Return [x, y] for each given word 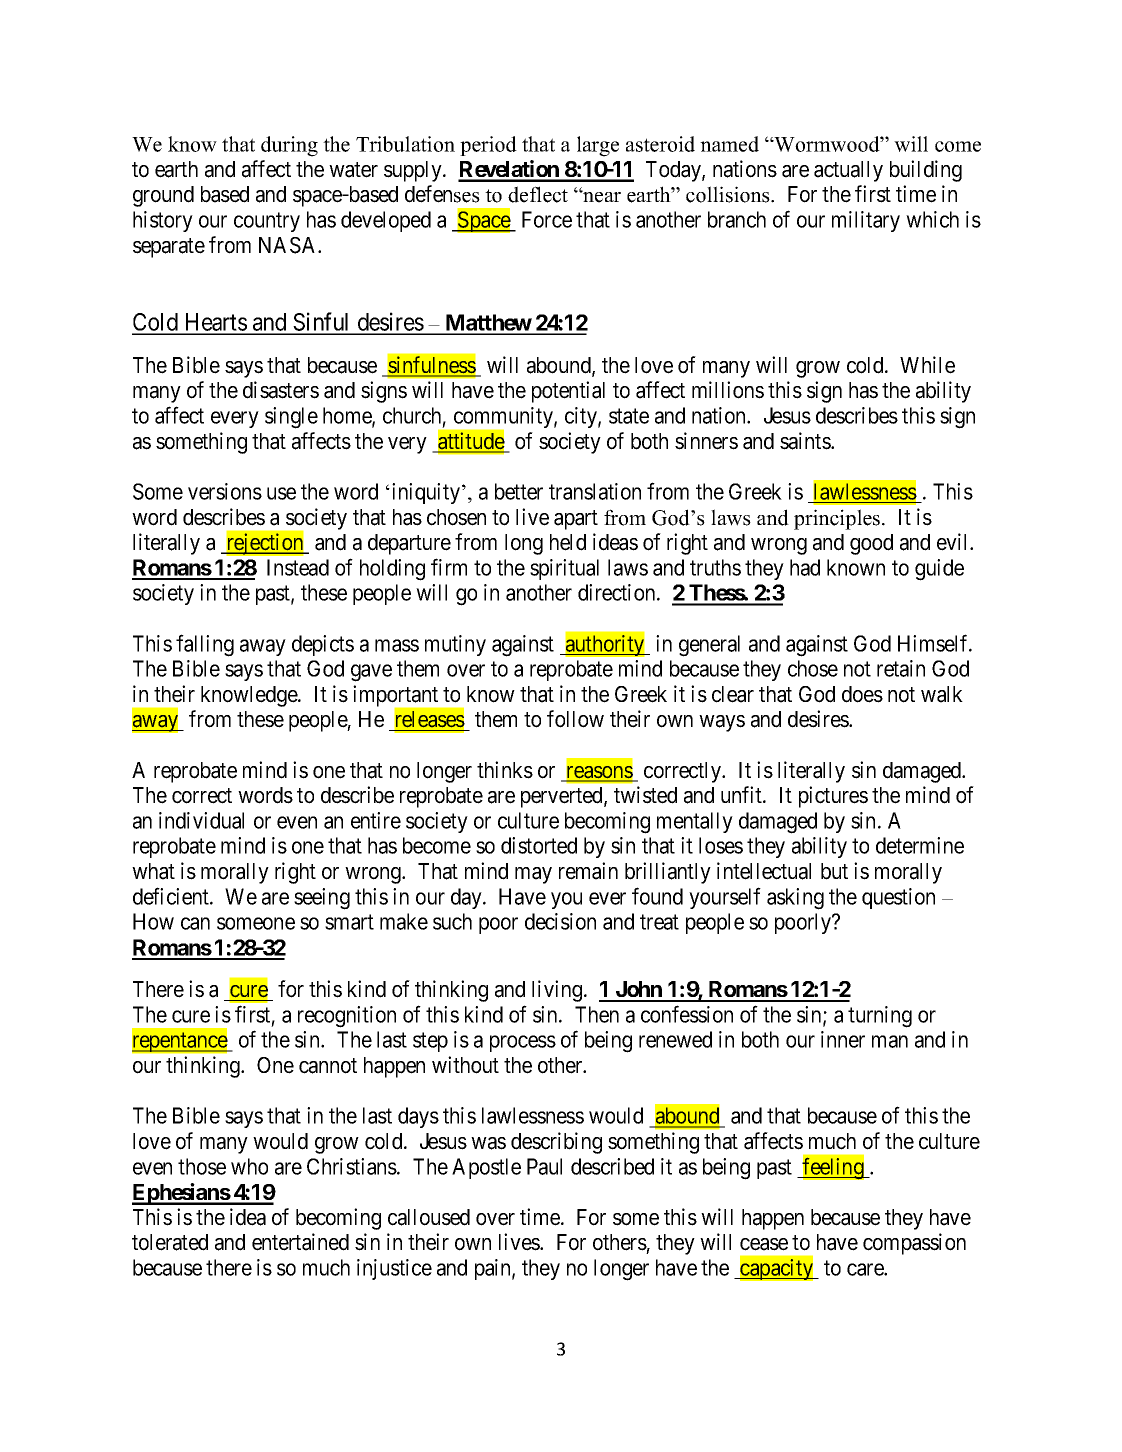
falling [205, 645]
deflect [538, 194]
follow [575, 719]
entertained [300, 1242]
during [289, 146]
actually [848, 171]
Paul [544, 1166]
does [862, 694]
